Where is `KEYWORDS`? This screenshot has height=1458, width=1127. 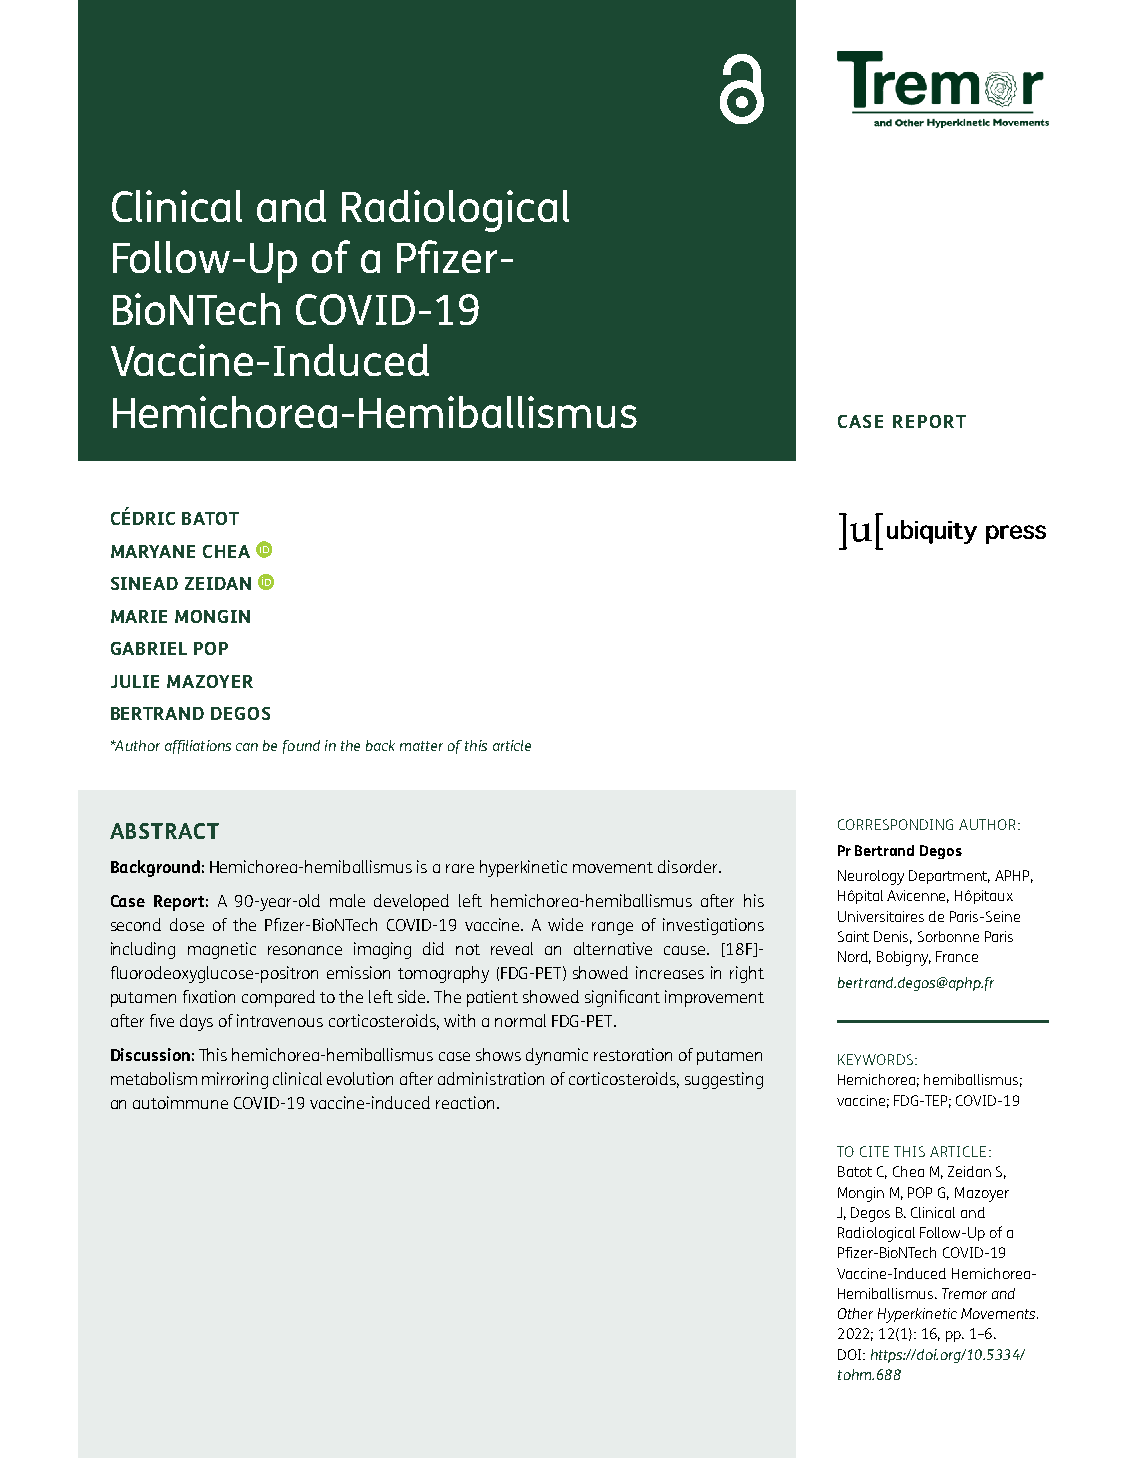
KEYWORDS is located at coordinates (877, 1059).
